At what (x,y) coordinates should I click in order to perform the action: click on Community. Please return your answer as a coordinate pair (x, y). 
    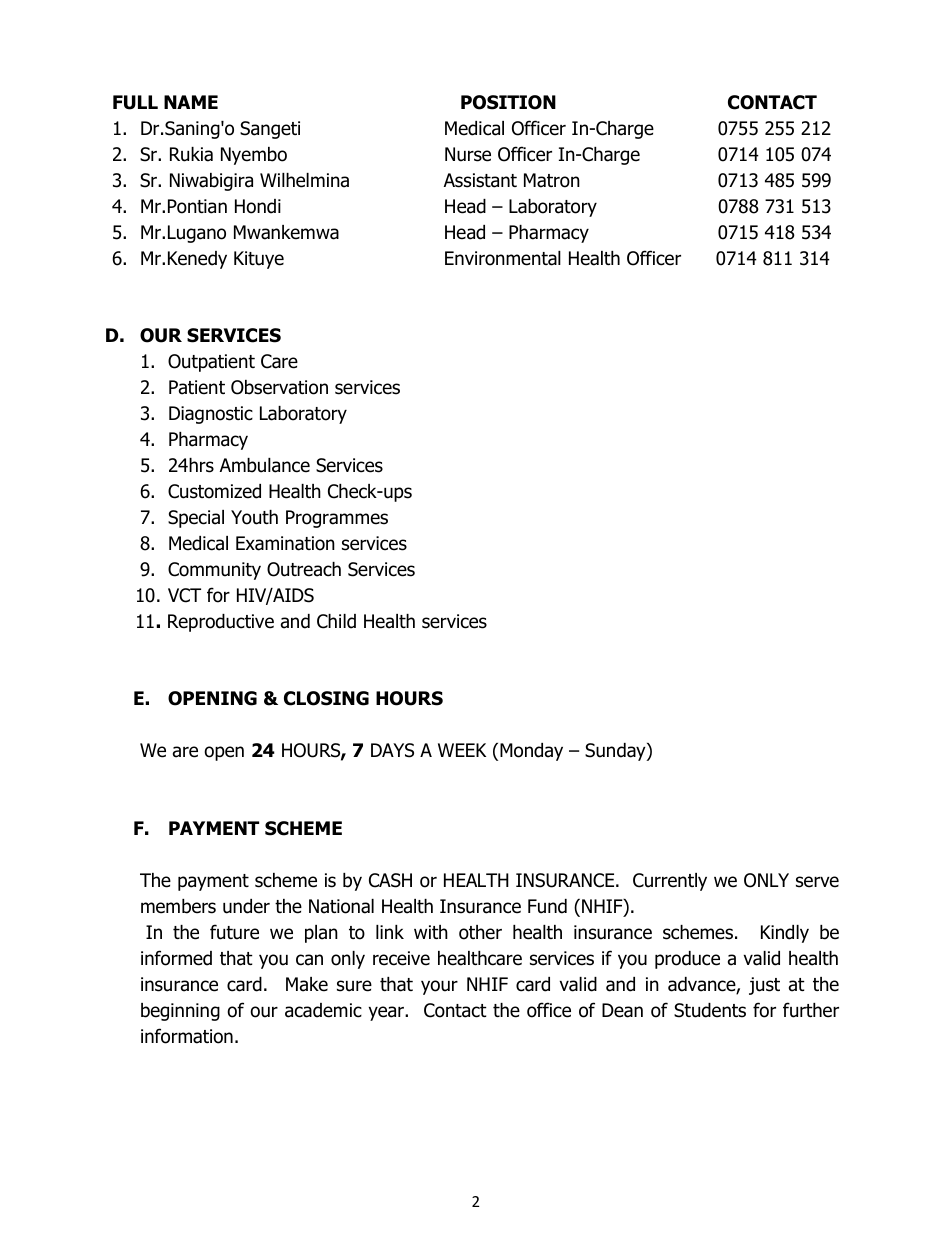
    Looking at the image, I should click on (214, 571).
